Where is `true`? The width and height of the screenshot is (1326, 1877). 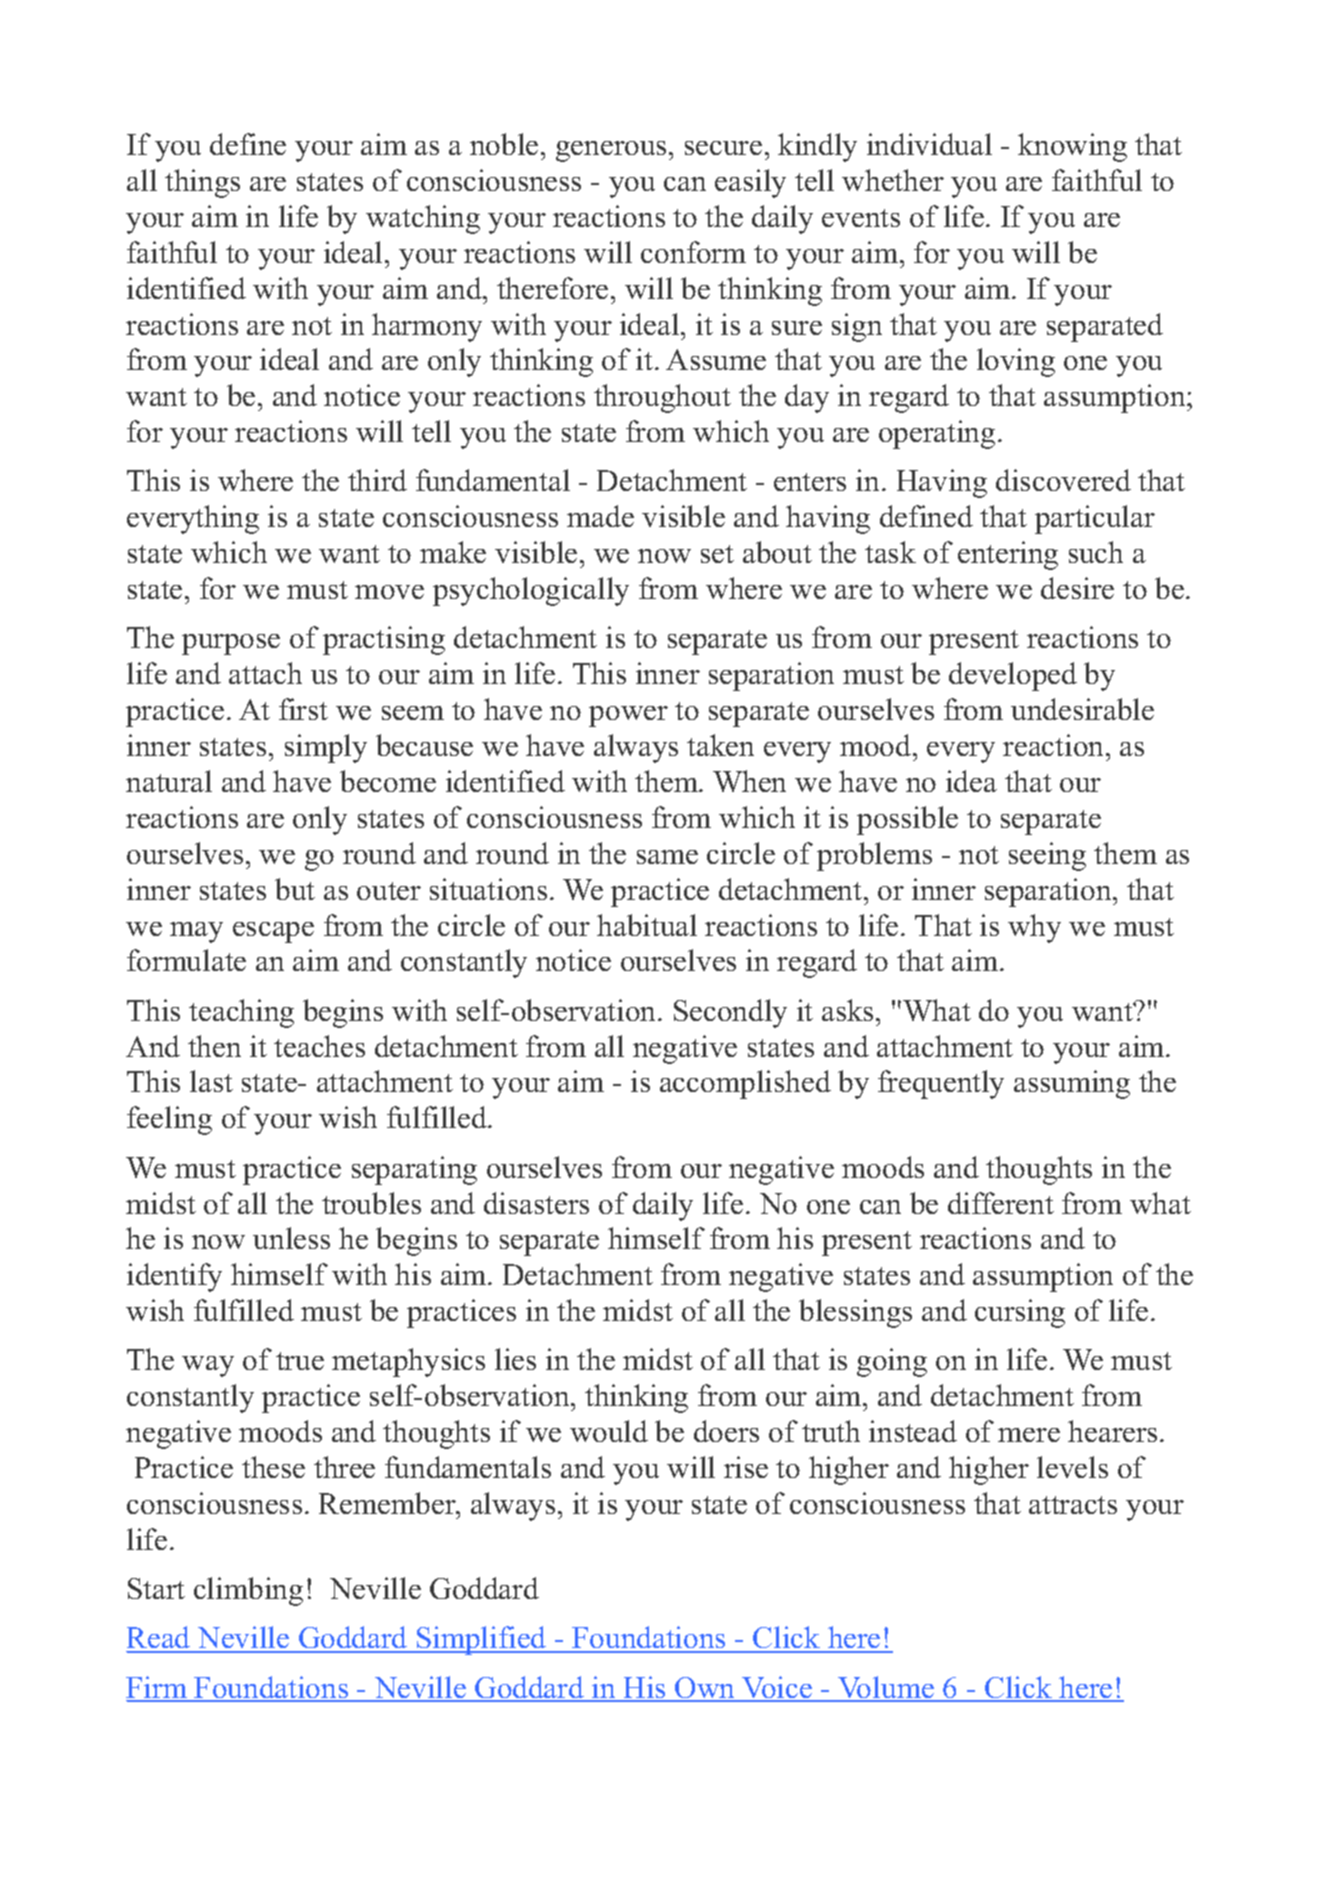 true is located at coordinates (300, 1361).
